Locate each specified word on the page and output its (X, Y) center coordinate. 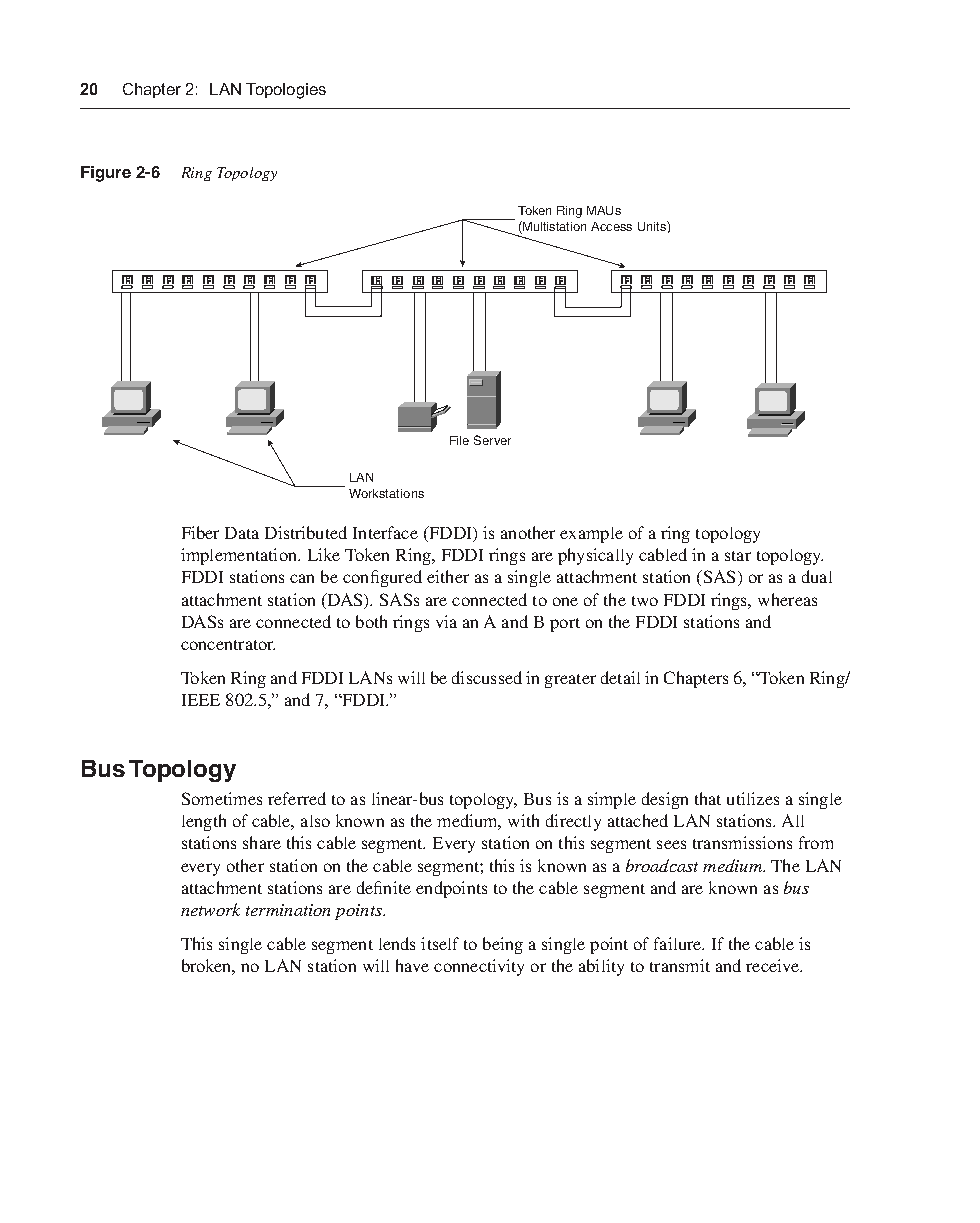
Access (611, 226)
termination (288, 910)
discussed (487, 677)
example (591, 535)
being (503, 945)
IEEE (201, 700)
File (459, 440)
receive (773, 965)
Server (492, 440)
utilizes (753, 798)
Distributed (306, 532)
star (738, 556)
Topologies (286, 91)
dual (817, 576)
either (448, 576)
